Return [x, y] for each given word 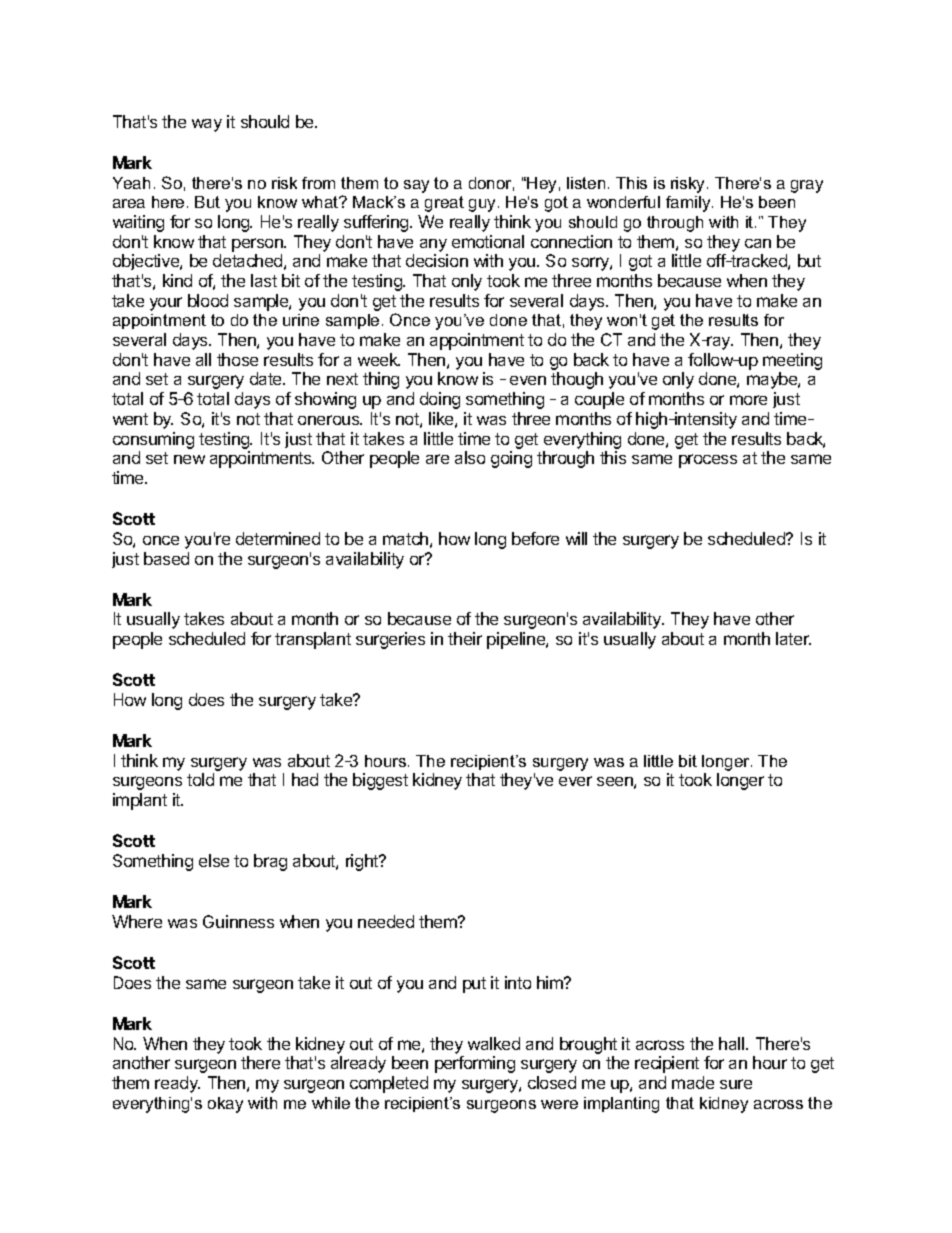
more [748, 400]
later [793, 638]
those [237, 359]
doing [440, 400]
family [689, 204]
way [207, 125]
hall [733, 1043]
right [363, 862]
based [166, 558]
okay [225, 1105]
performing [475, 1064]
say [416, 186]
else [214, 860]
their [465, 638]
